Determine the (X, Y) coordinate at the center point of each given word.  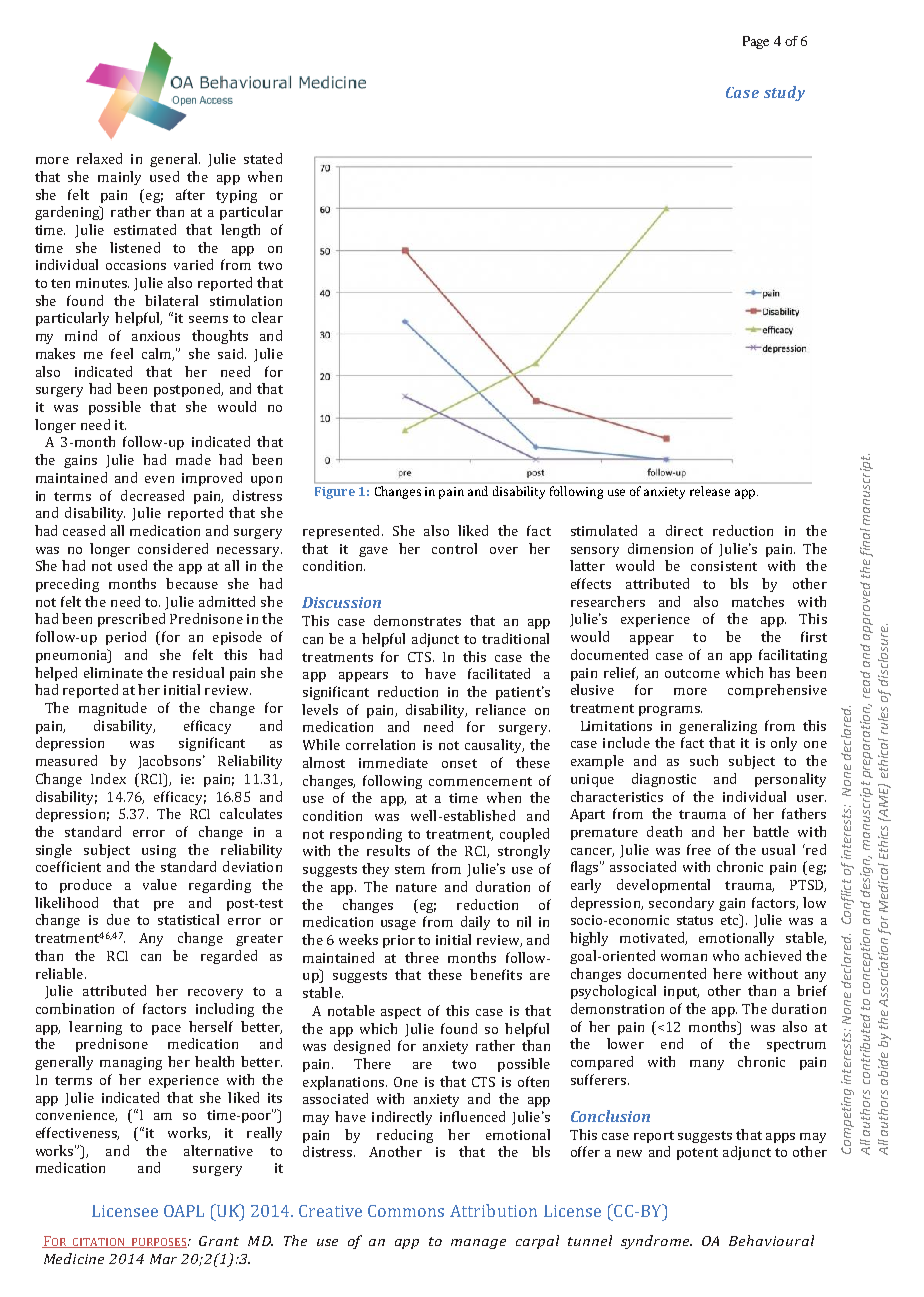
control (454, 548)
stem (410, 869)
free (699, 849)
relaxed (99, 158)
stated (263, 158)
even (159, 479)
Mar (163, 1259)
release (710, 491)
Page (756, 42)
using (159, 851)
